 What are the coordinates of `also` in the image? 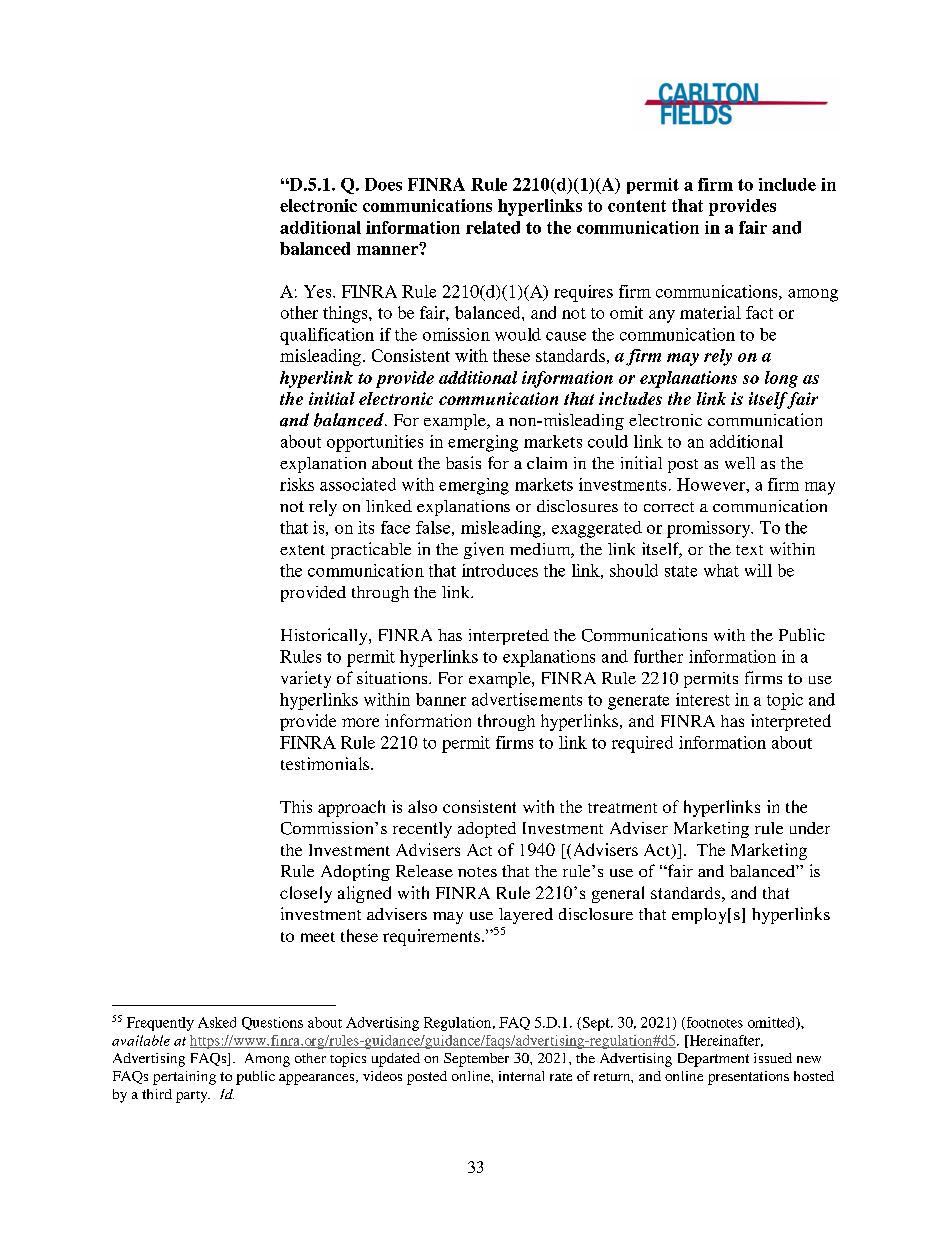 It's located at (422, 806).
